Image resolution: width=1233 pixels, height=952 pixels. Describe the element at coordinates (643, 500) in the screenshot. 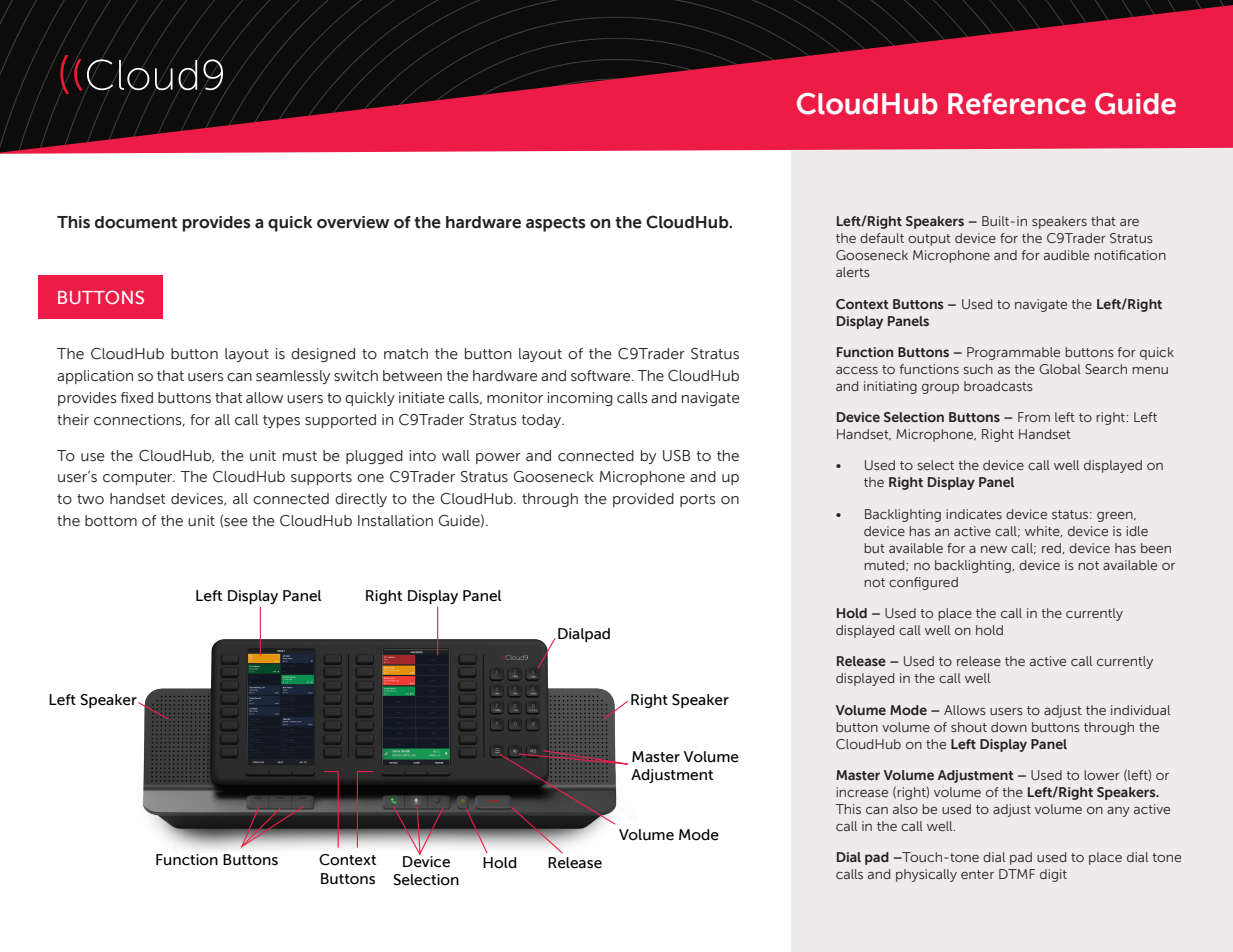

I see `provided` at that location.
